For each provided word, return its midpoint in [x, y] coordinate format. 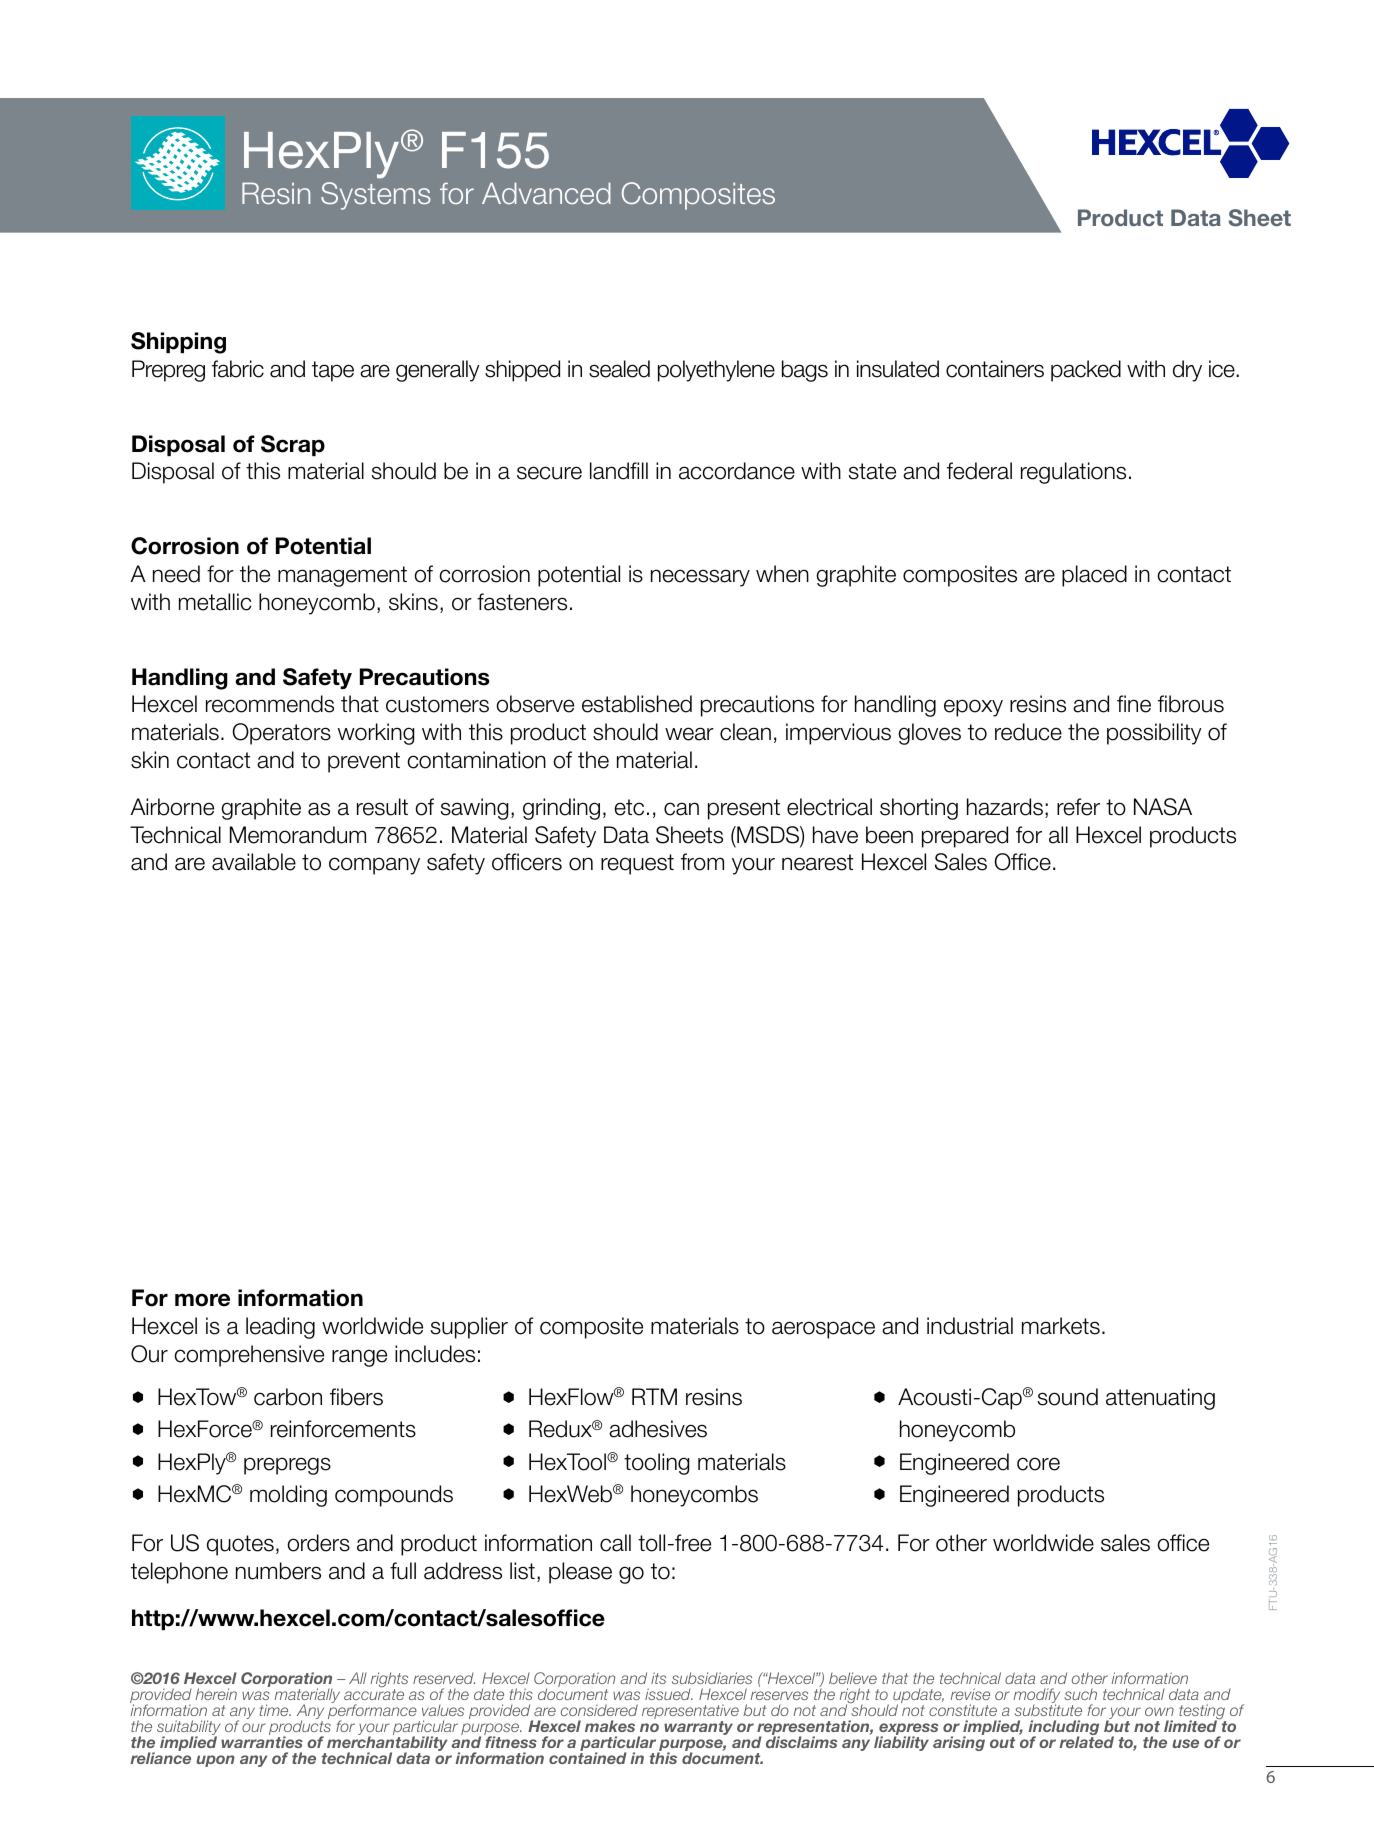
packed [1086, 371]
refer [1078, 807]
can [681, 809]
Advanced [546, 193]
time [275, 1710]
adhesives [658, 1429]
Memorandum [298, 835]
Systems [376, 196]
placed [1094, 576]
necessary [700, 578]
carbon [288, 1397]
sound [1068, 1397]
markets [1061, 1326]
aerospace [823, 1330]
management [342, 576]
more [202, 1300]
